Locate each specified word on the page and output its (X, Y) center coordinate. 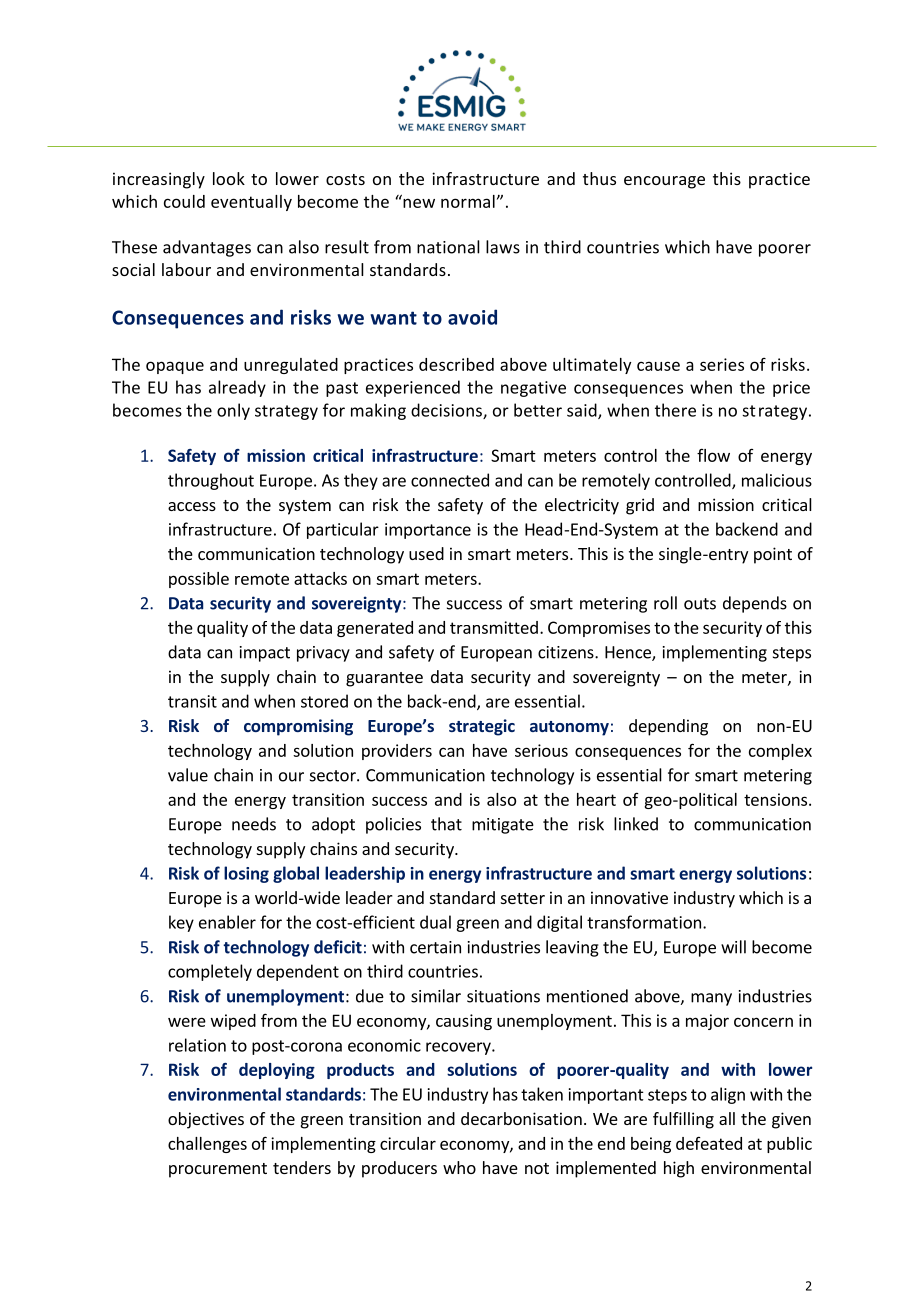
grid (640, 506)
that (446, 824)
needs (254, 824)
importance (428, 531)
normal (468, 201)
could (184, 201)
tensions (777, 799)
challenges (207, 1145)
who (459, 1167)
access (192, 506)
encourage (664, 182)
